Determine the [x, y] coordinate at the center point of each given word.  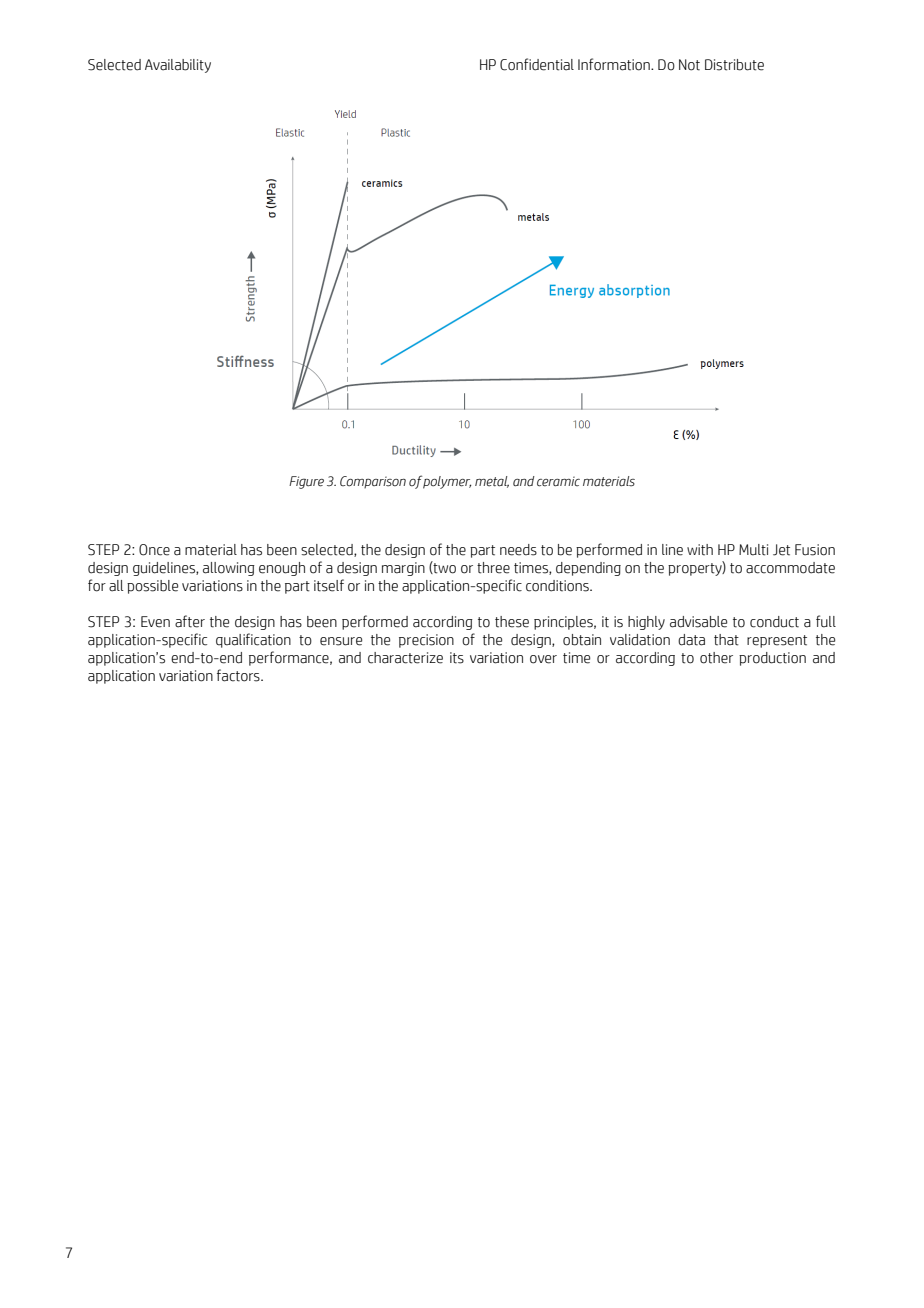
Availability [178, 66]
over [543, 659]
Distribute [734, 65]
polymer [446, 482]
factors [239, 675]
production [772, 659]
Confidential [537, 64]
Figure [306, 482]
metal [492, 482]
